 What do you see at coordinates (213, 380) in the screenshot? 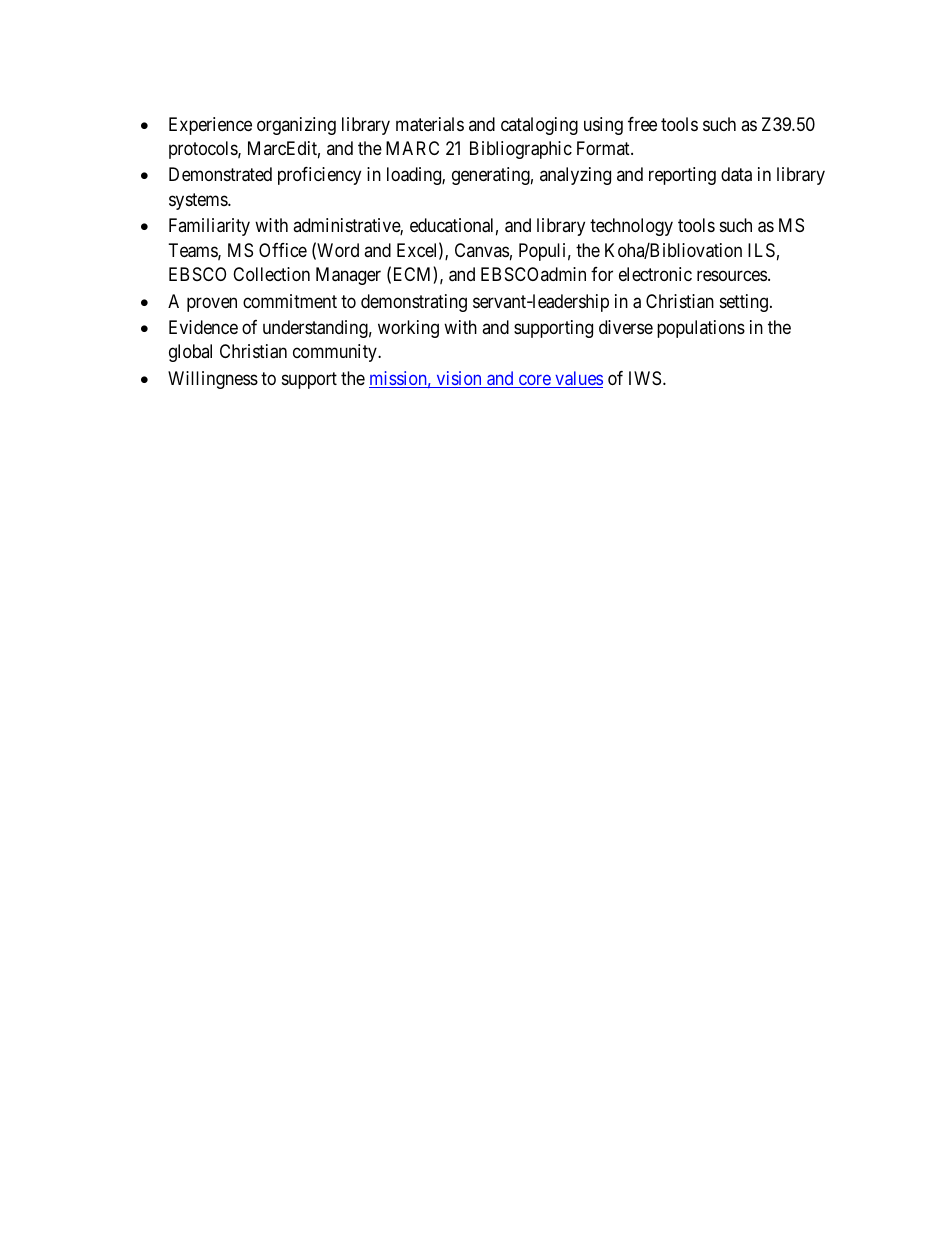
I see `Willingness` at bounding box center [213, 380].
